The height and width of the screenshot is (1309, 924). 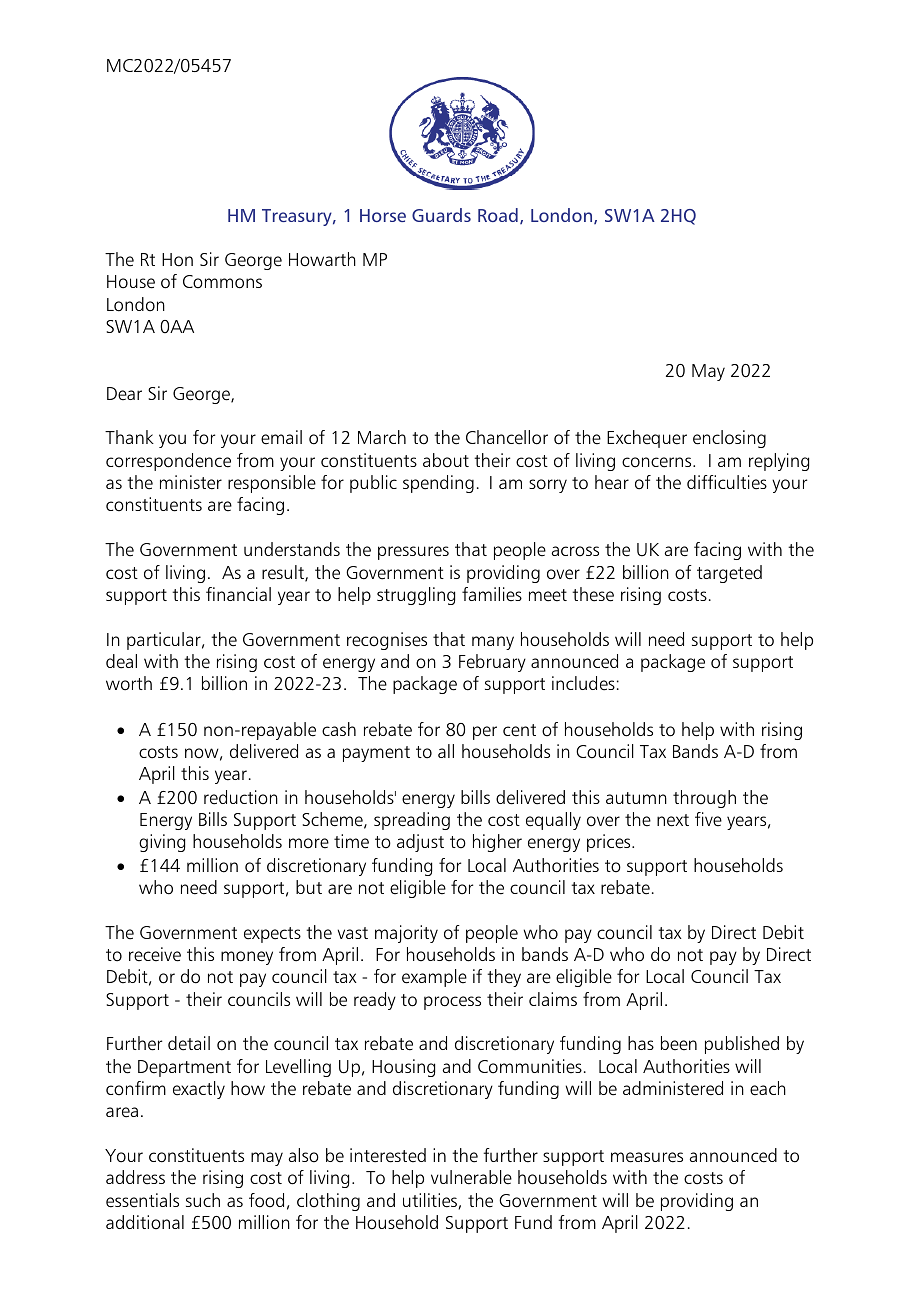 What do you see at coordinates (203, 1200) in the screenshot?
I see `such` at bounding box center [203, 1200].
